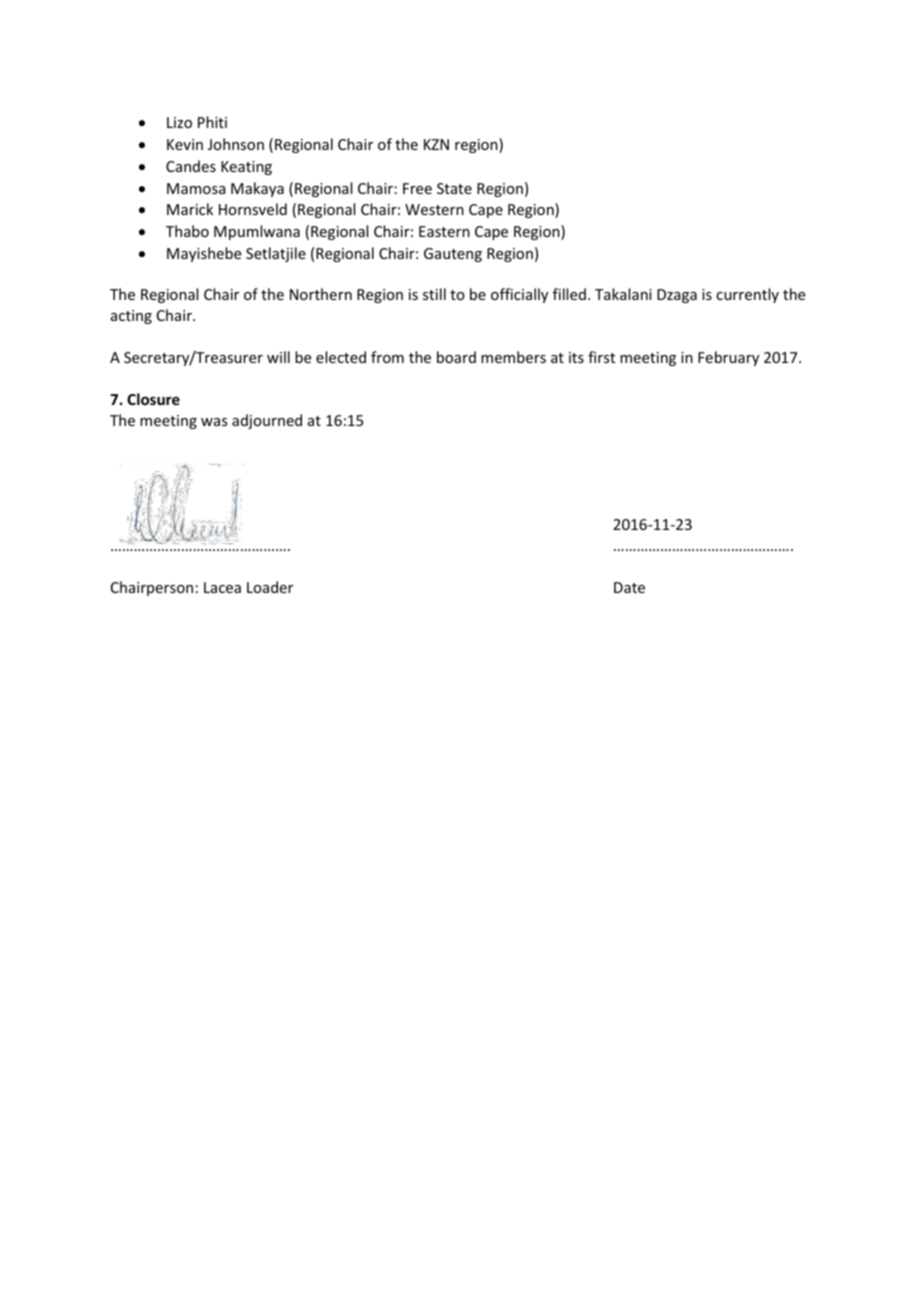 This image has width=924, height=1307. Describe the element at coordinates (454, 188) in the image. I see `State` at that location.
